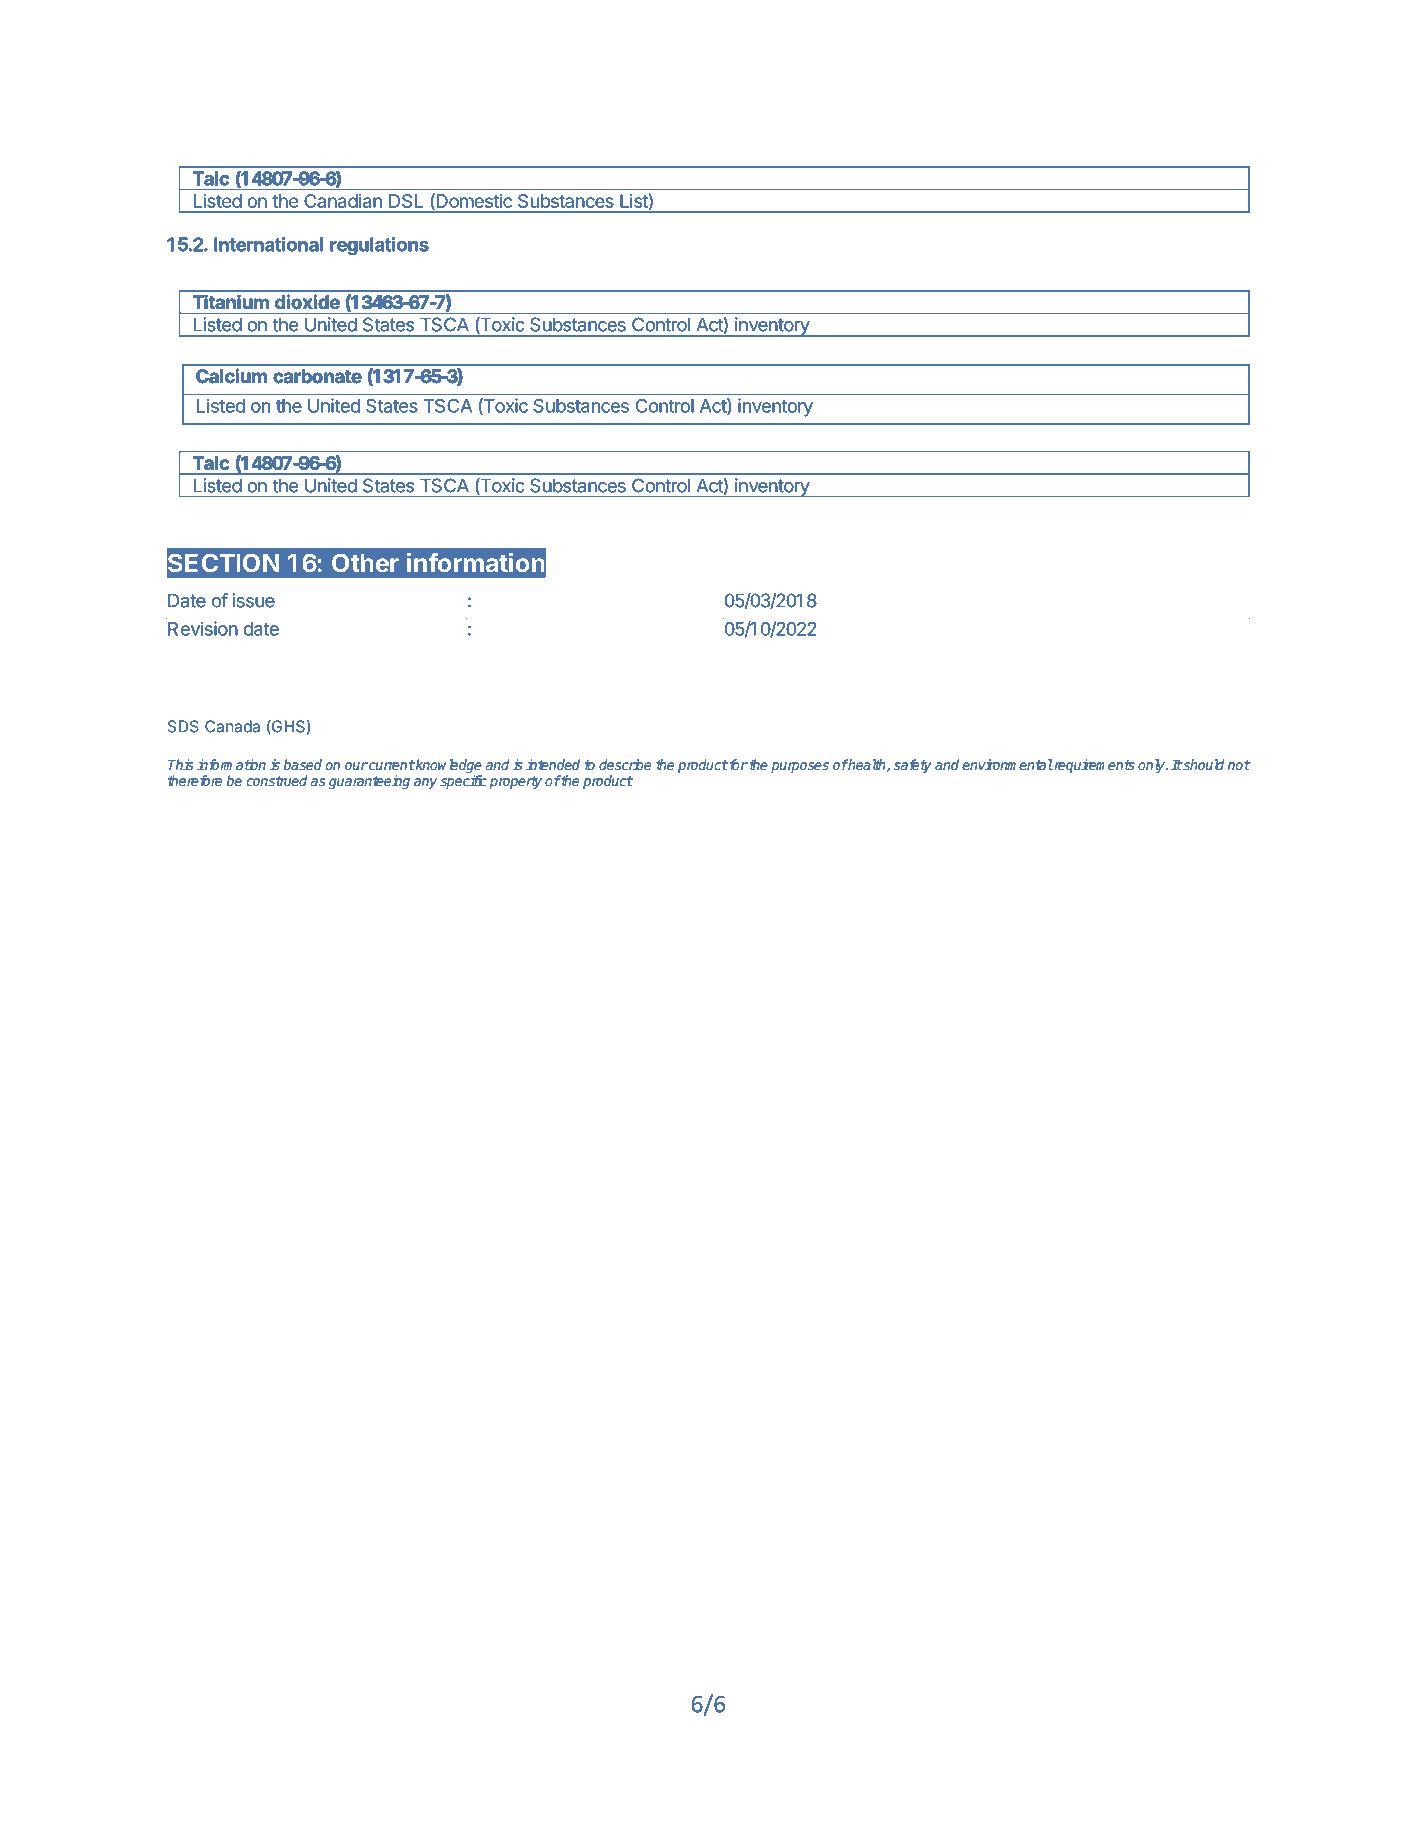  What do you see at coordinates (625, 764) in the image?
I see `describe` at bounding box center [625, 764].
